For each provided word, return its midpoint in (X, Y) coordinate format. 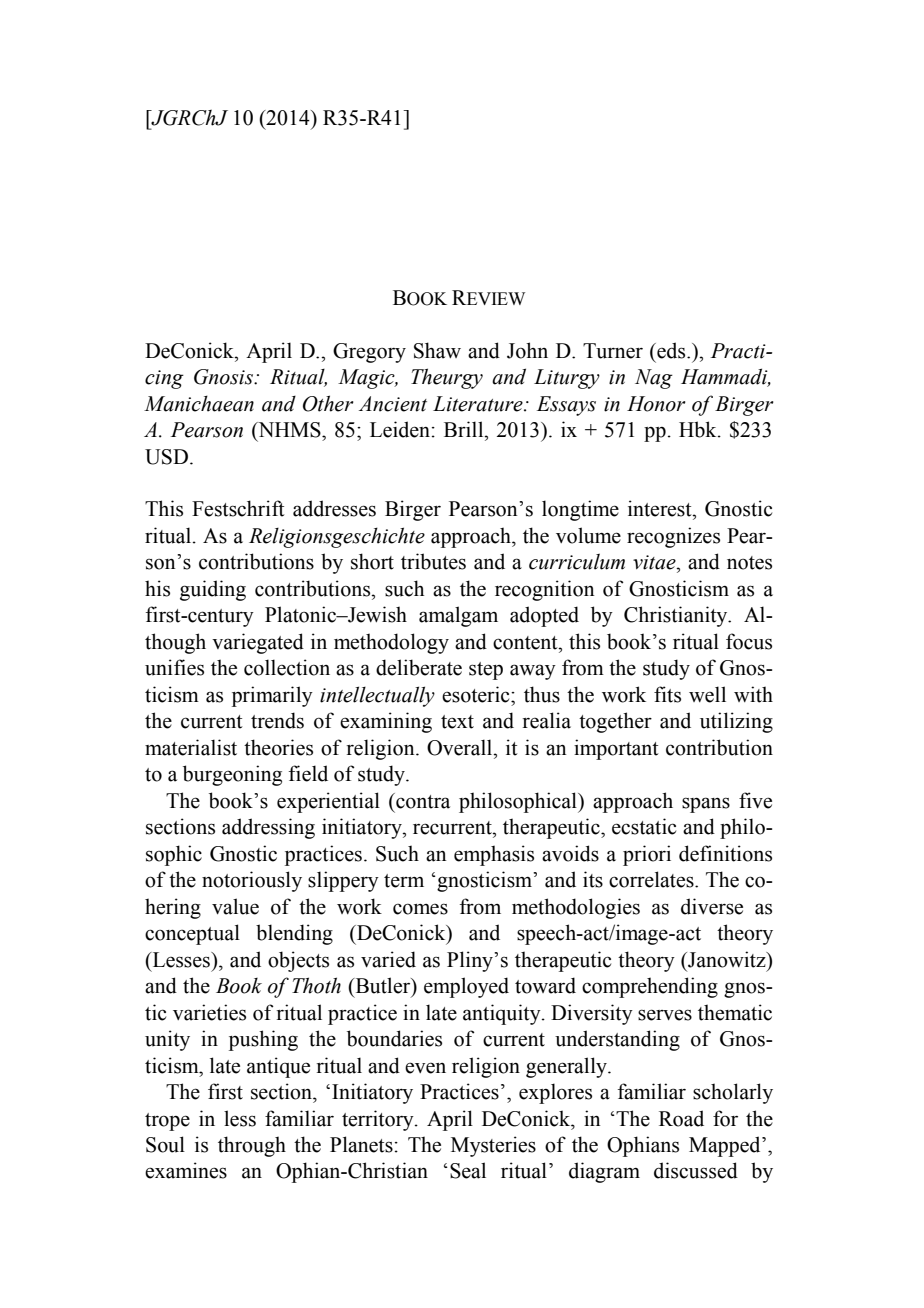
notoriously (252, 881)
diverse (712, 906)
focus (749, 641)
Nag (654, 379)
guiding (213, 590)
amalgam (458, 616)
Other (328, 403)
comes (420, 909)
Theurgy (447, 378)
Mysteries (493, 1146)
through (252, 1146)
